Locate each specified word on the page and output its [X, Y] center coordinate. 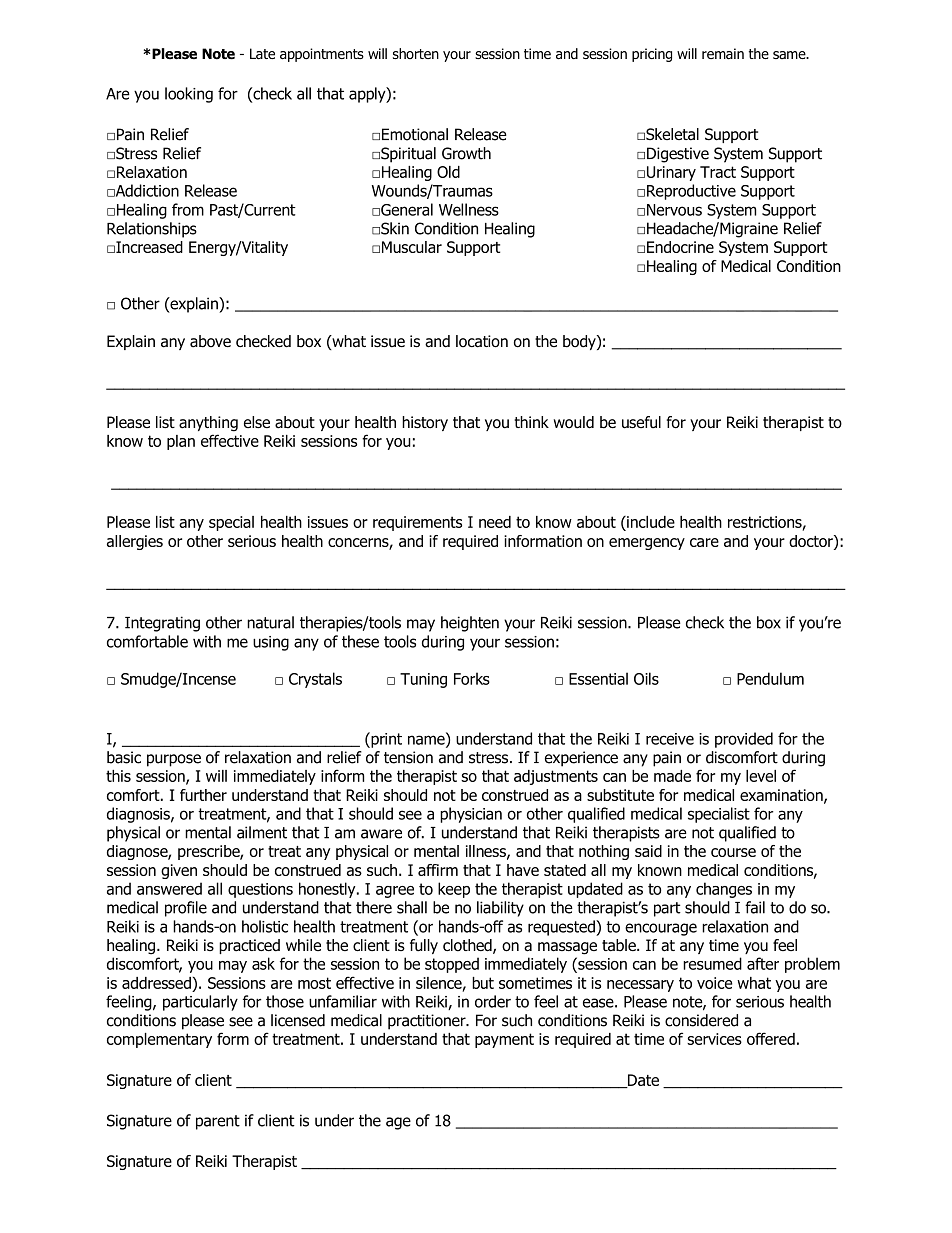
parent [218, 1122]
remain [723, 54]
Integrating [162, 624]
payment [504, 1040]
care [704, 542]
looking [189, 95]
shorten [416, 53]
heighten [470, 624]
